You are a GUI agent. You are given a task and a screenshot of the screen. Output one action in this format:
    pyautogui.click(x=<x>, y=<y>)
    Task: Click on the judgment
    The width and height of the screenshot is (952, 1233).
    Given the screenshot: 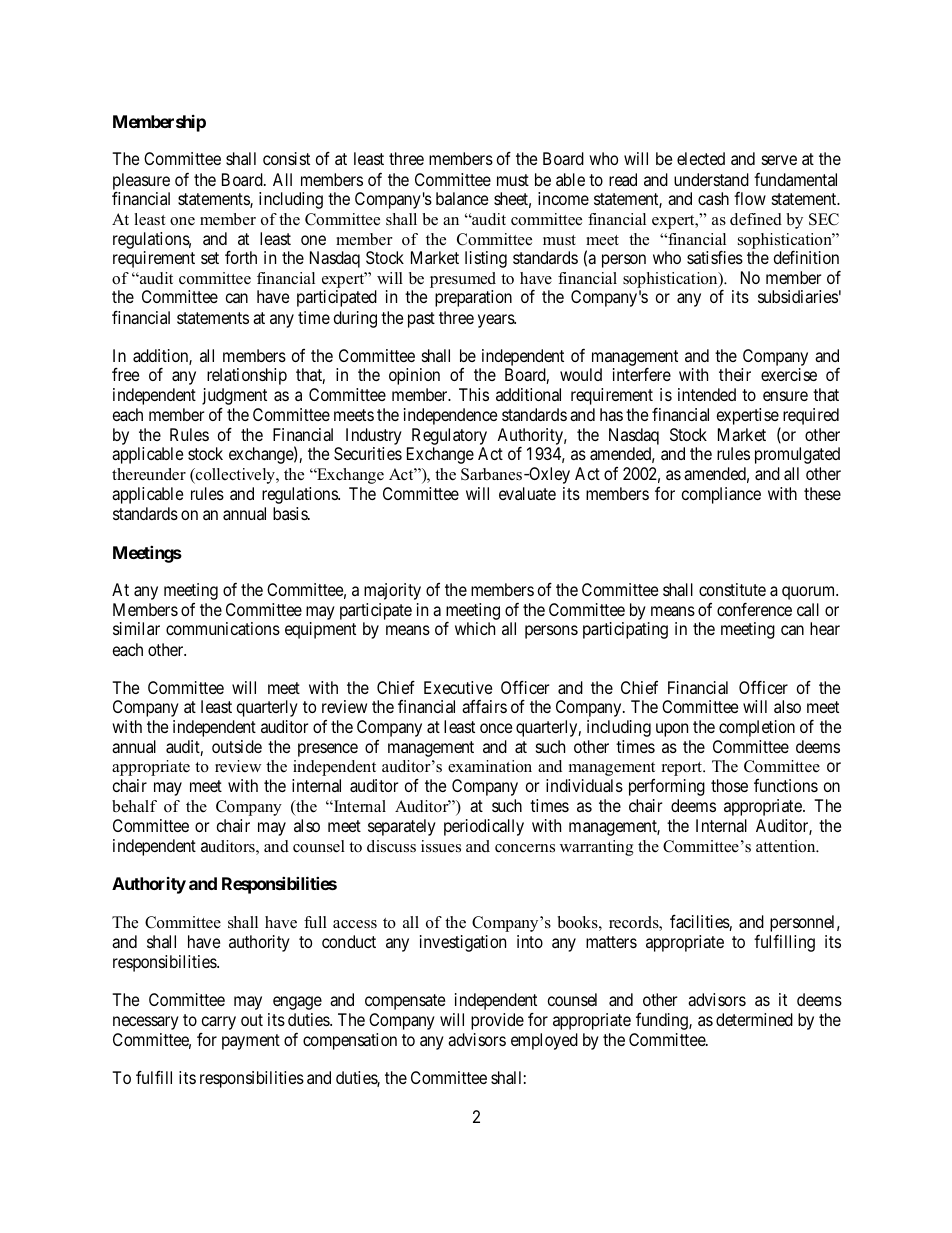 What is the action you would take?
    pyautogui.click(x=234, y=398)
